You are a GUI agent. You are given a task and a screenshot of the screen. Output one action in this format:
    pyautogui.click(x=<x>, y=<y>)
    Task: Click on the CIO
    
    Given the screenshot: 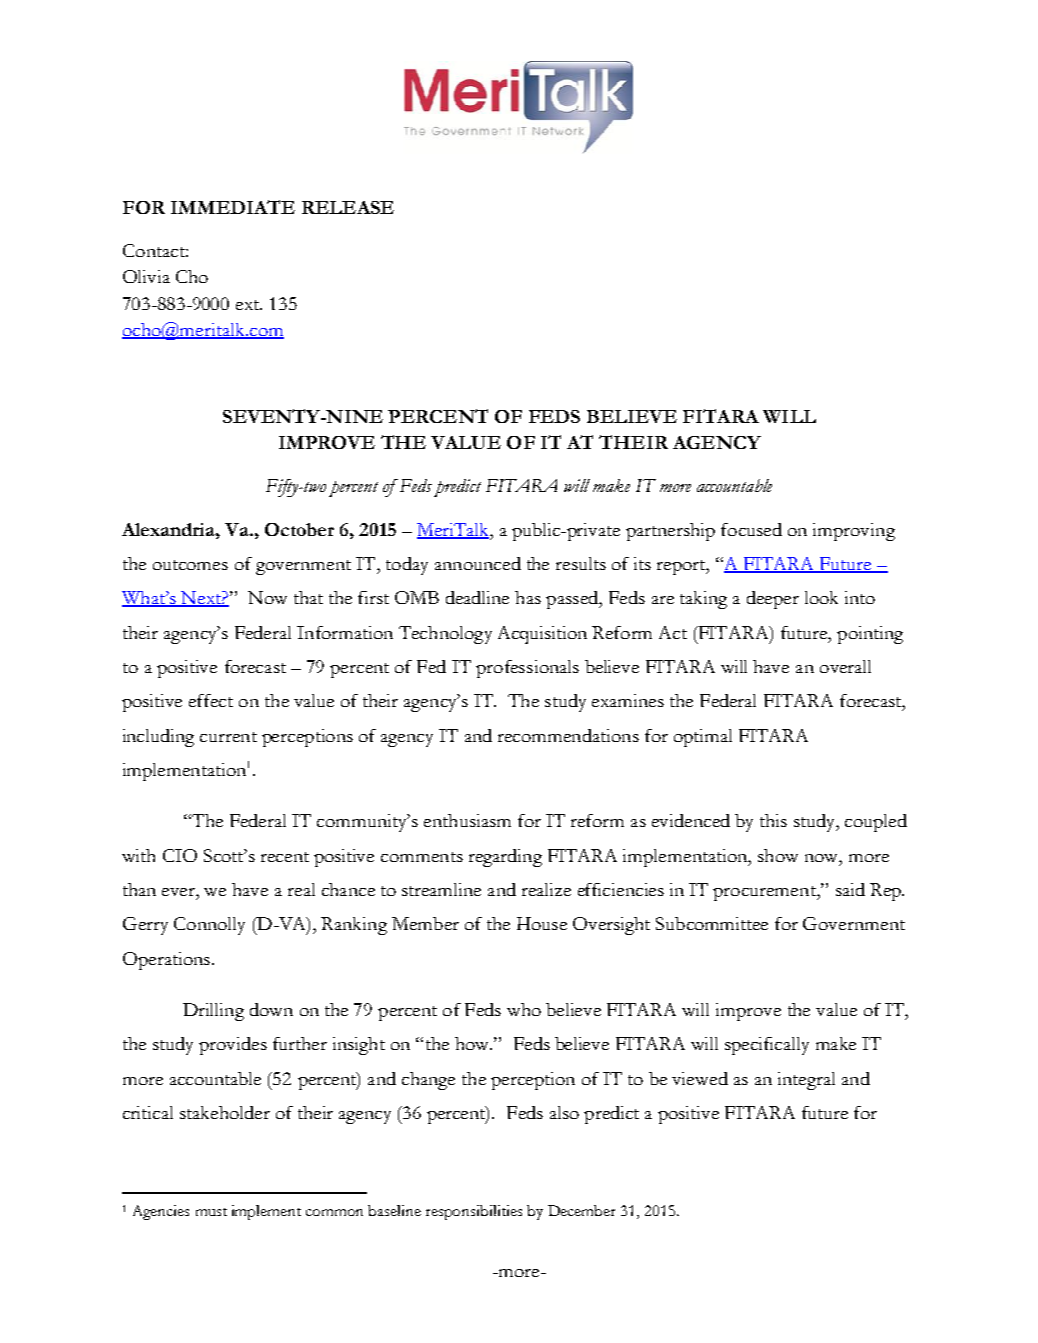 What is the action you would take?
    pyautogui.click(x=180, y=855)
